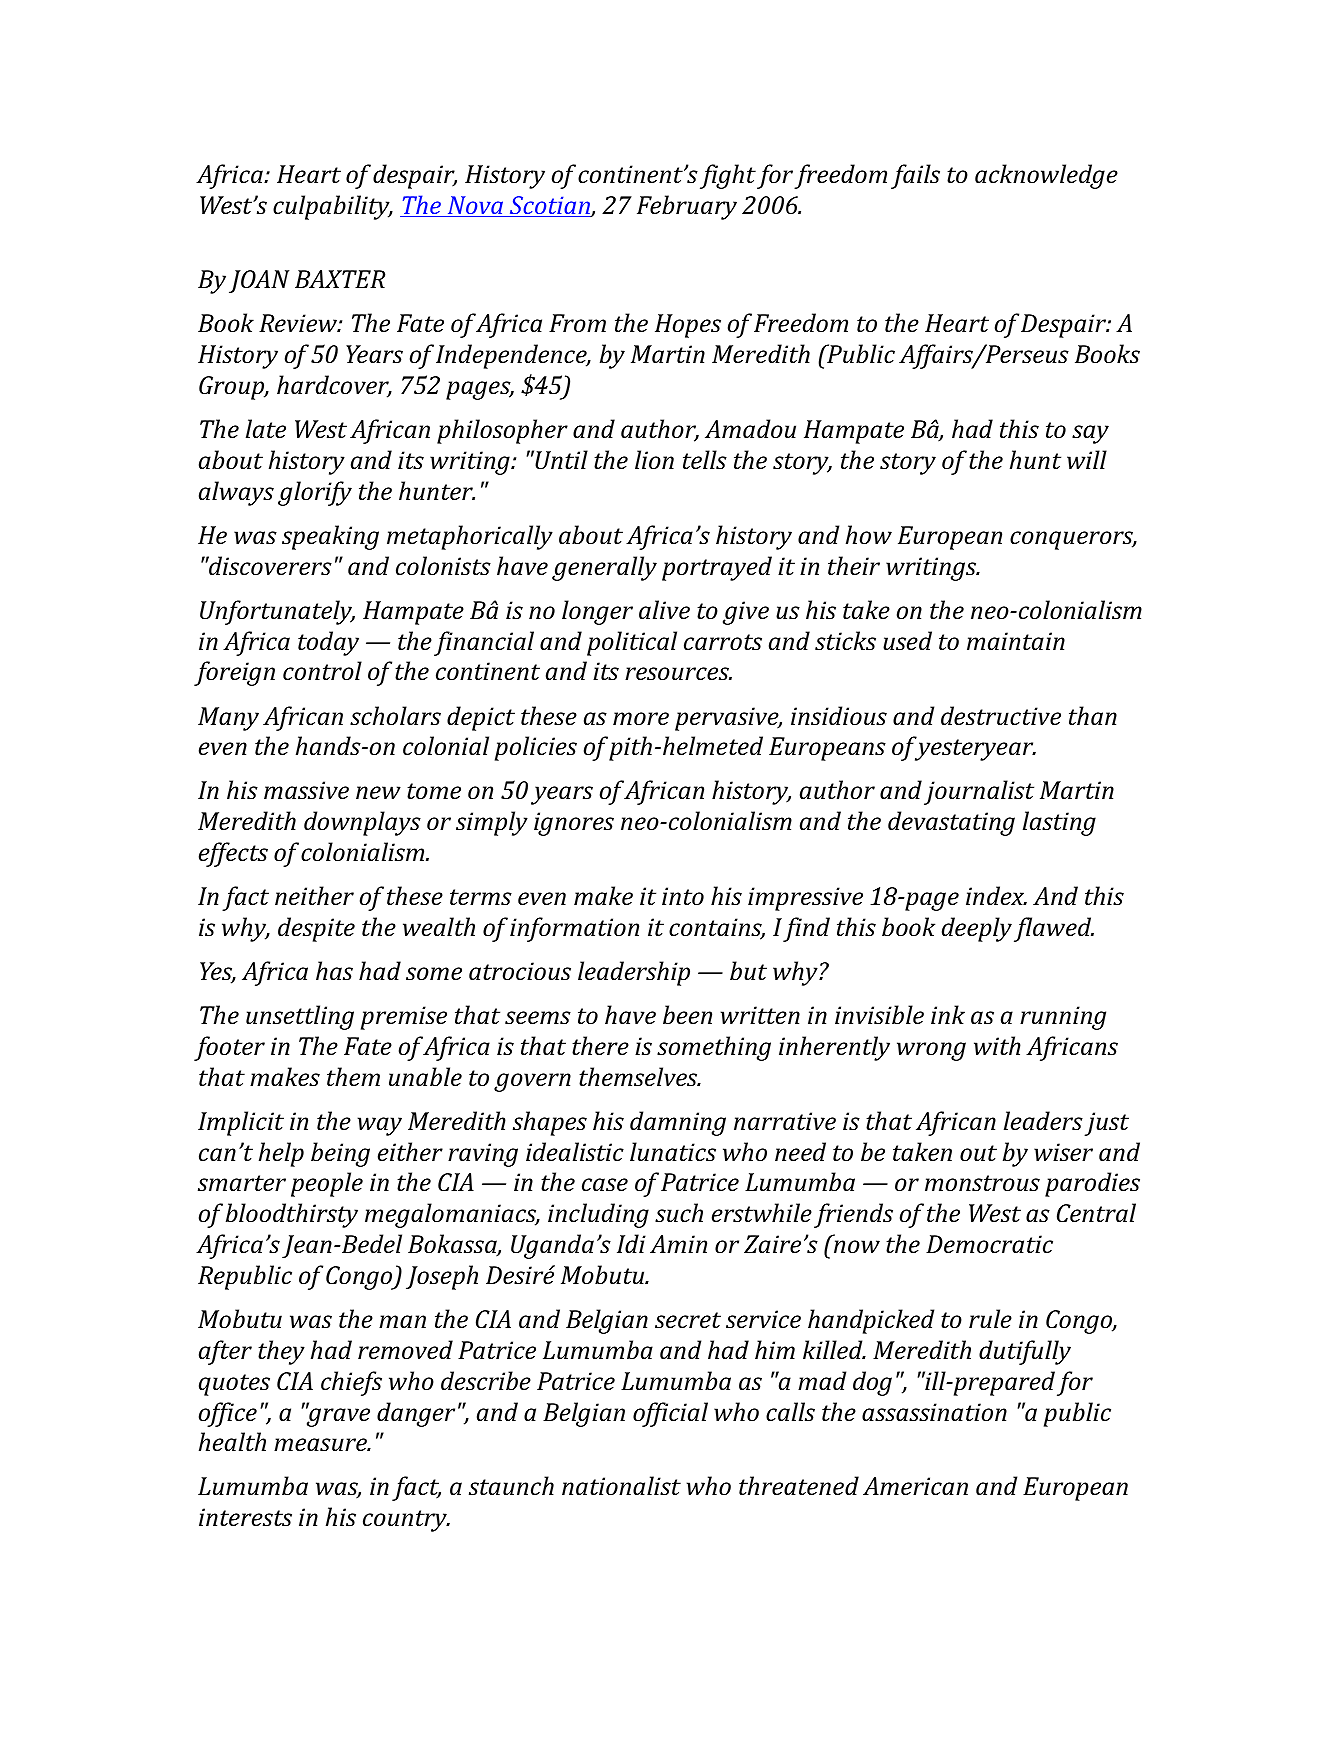 This image has height=1739, width=1344. I want to click on American, so click(915, 1486).
